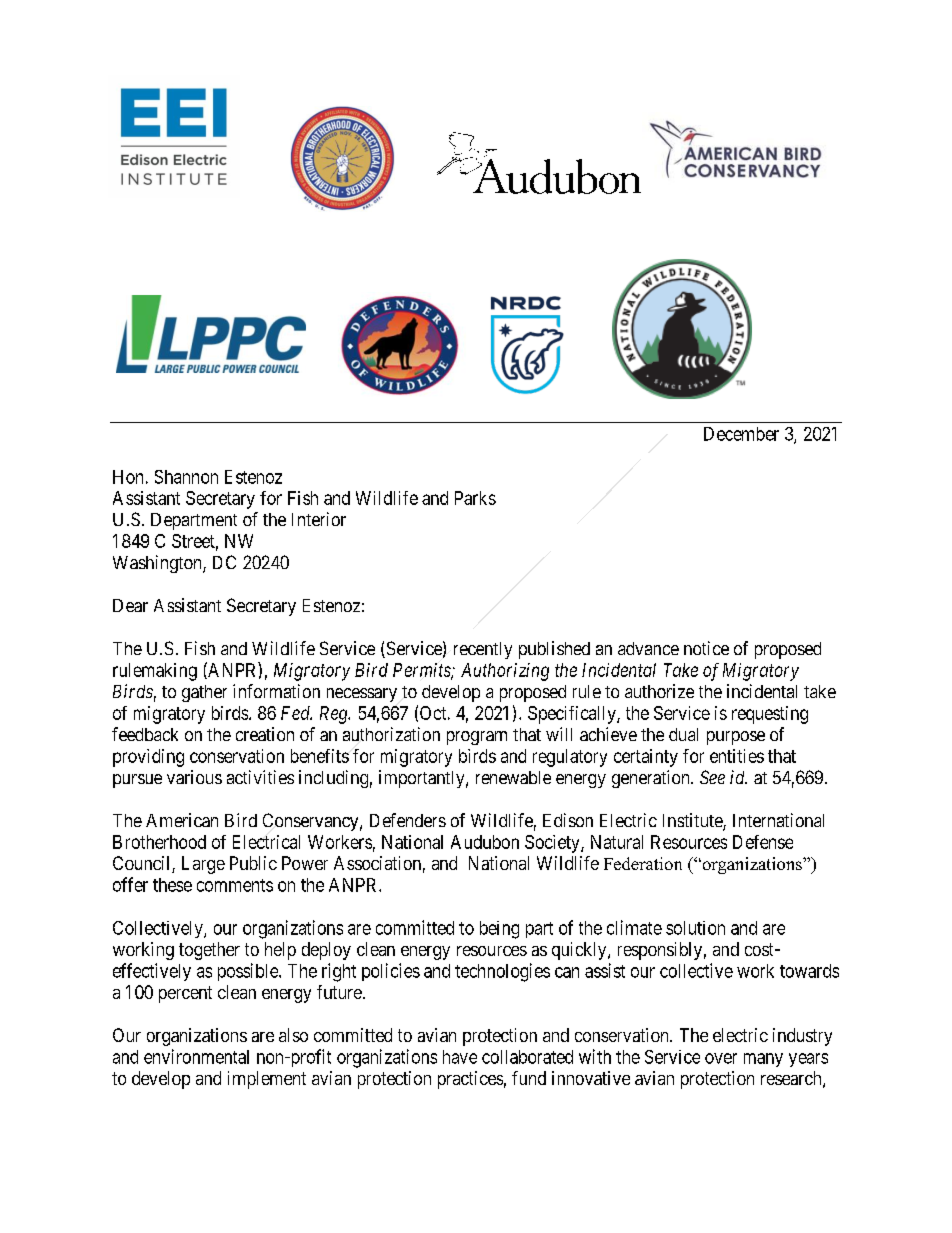 The image size is (952, 1233). What do you see at coordinates (477, 738) in the screenshot?
I see `program` at bounding box center [477, 738].
